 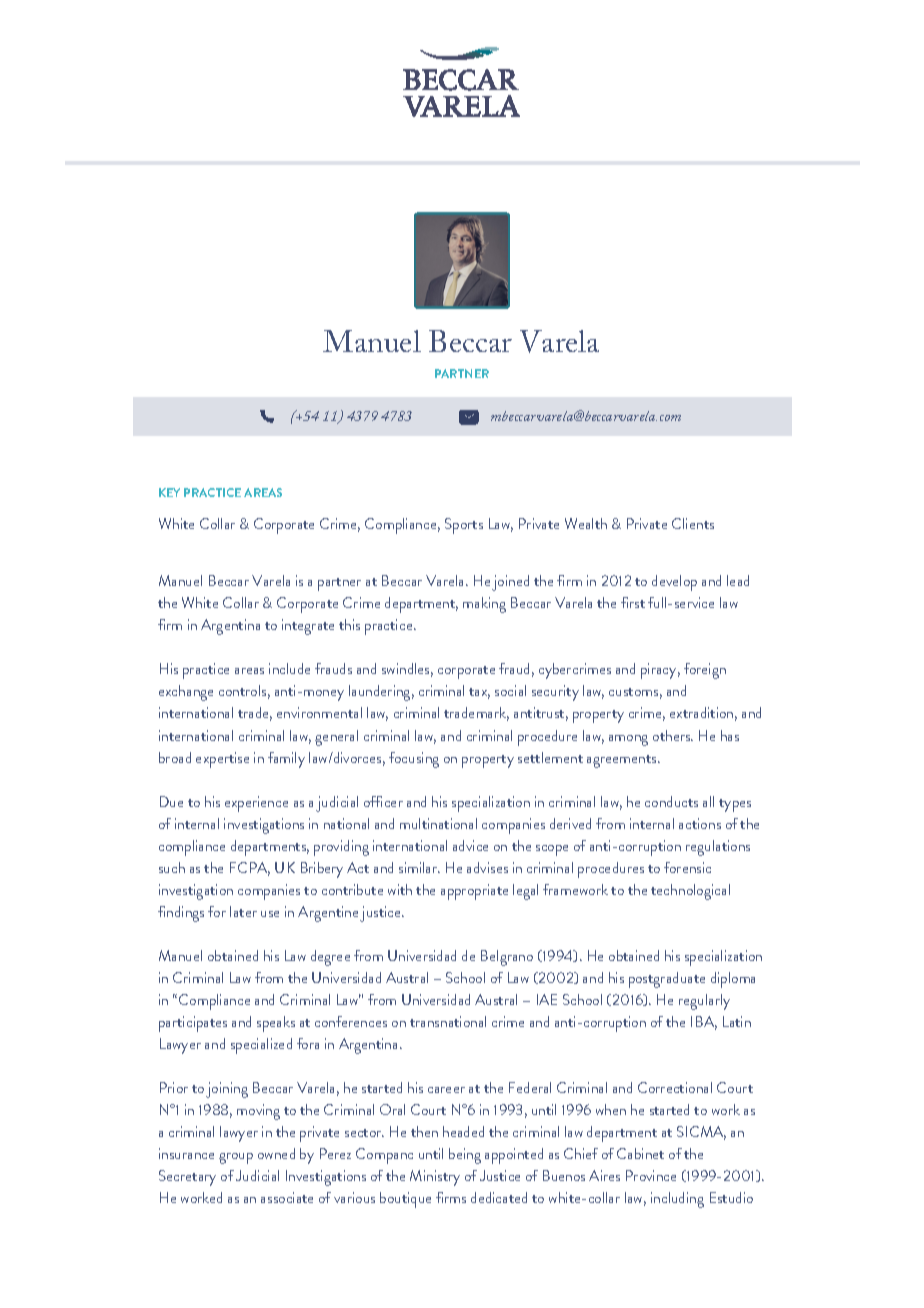 What do you see at coordinates (243, 911) in the page?
I see `later` at bounding box center [243, 911].
